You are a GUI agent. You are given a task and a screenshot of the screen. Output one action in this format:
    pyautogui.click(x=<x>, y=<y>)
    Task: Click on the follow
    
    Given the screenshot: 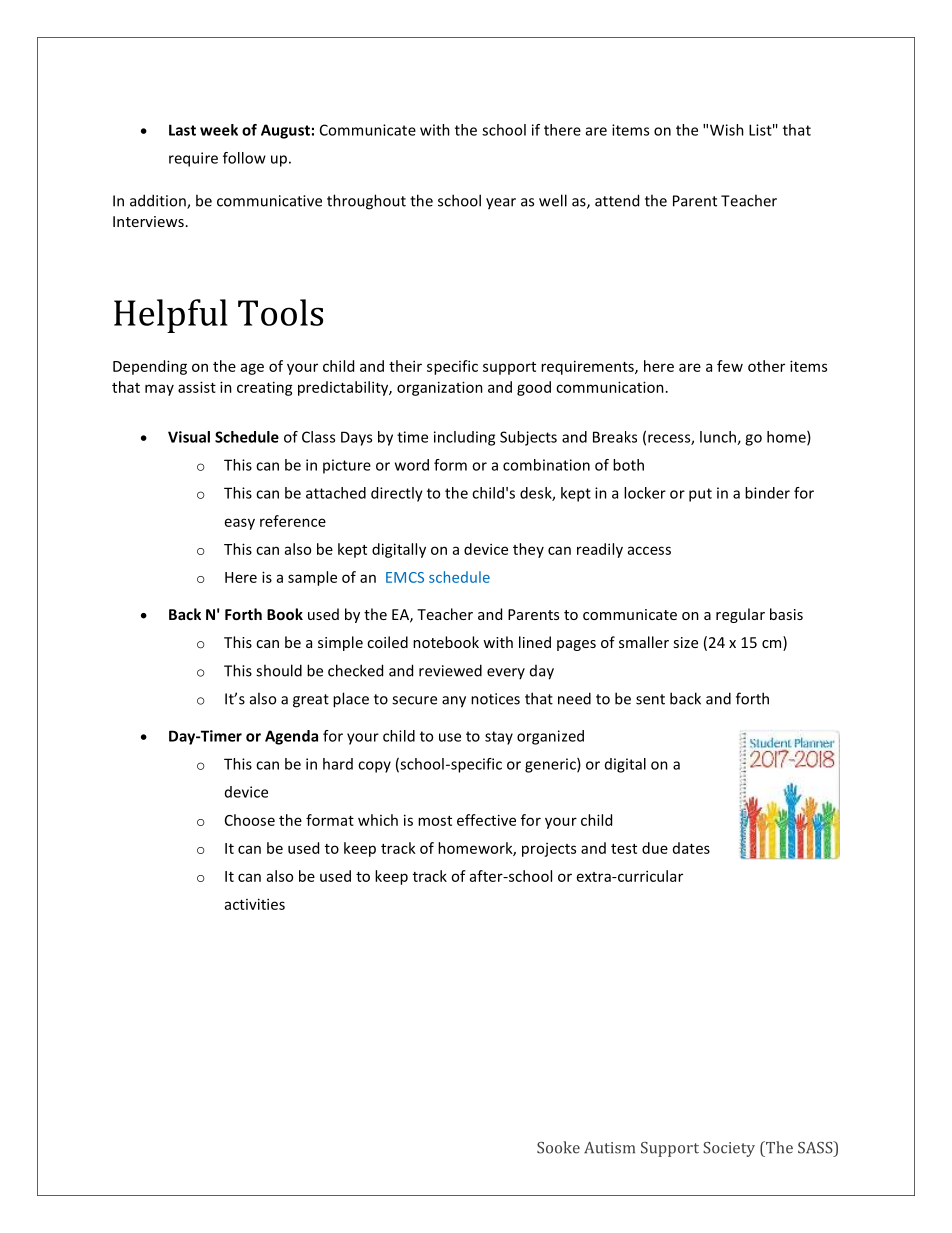 What is the action you would take?
    pyautogui.click(x=244, y=158)
